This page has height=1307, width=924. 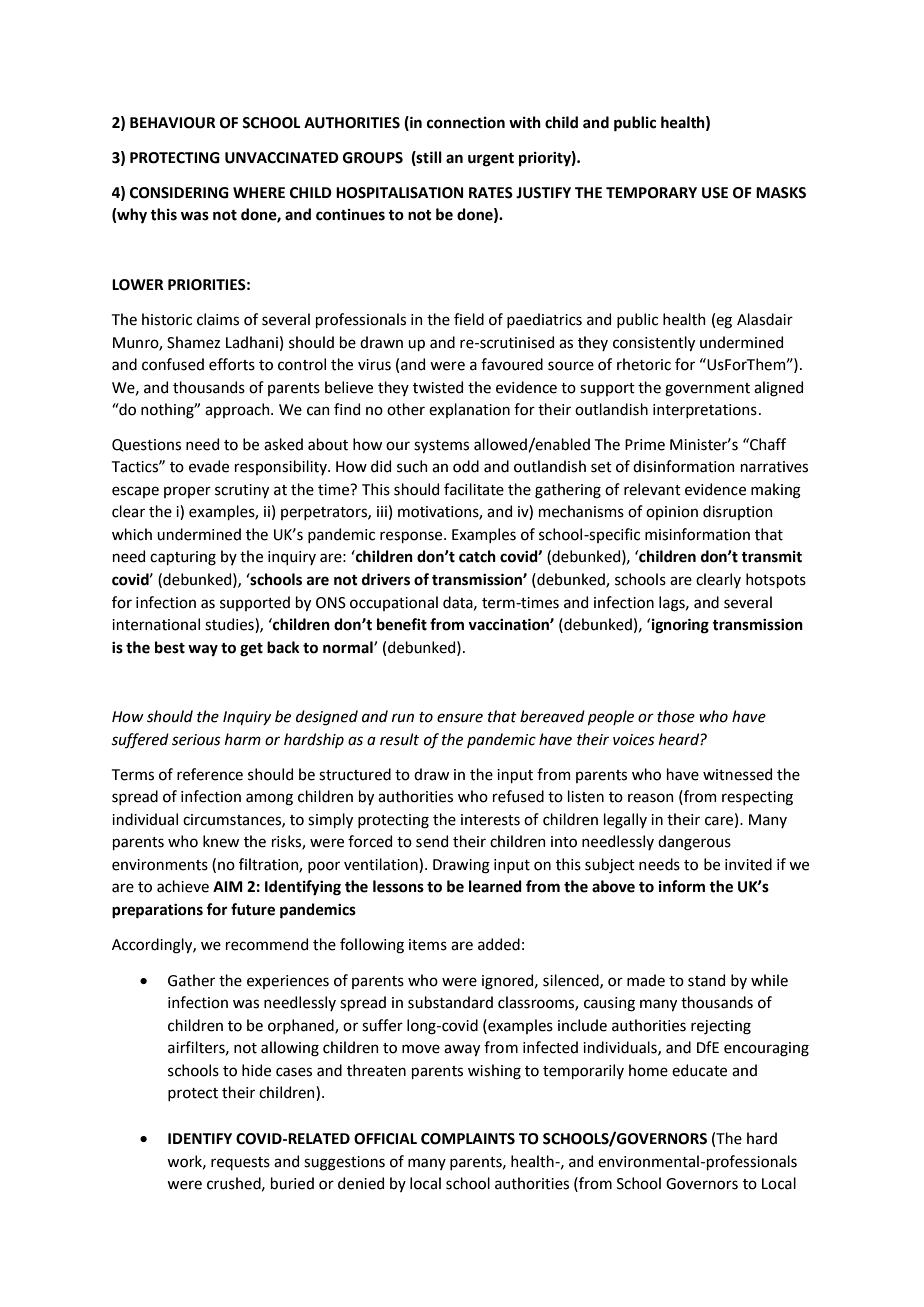 I want to click on urgent, so click(x=491, y=160).
